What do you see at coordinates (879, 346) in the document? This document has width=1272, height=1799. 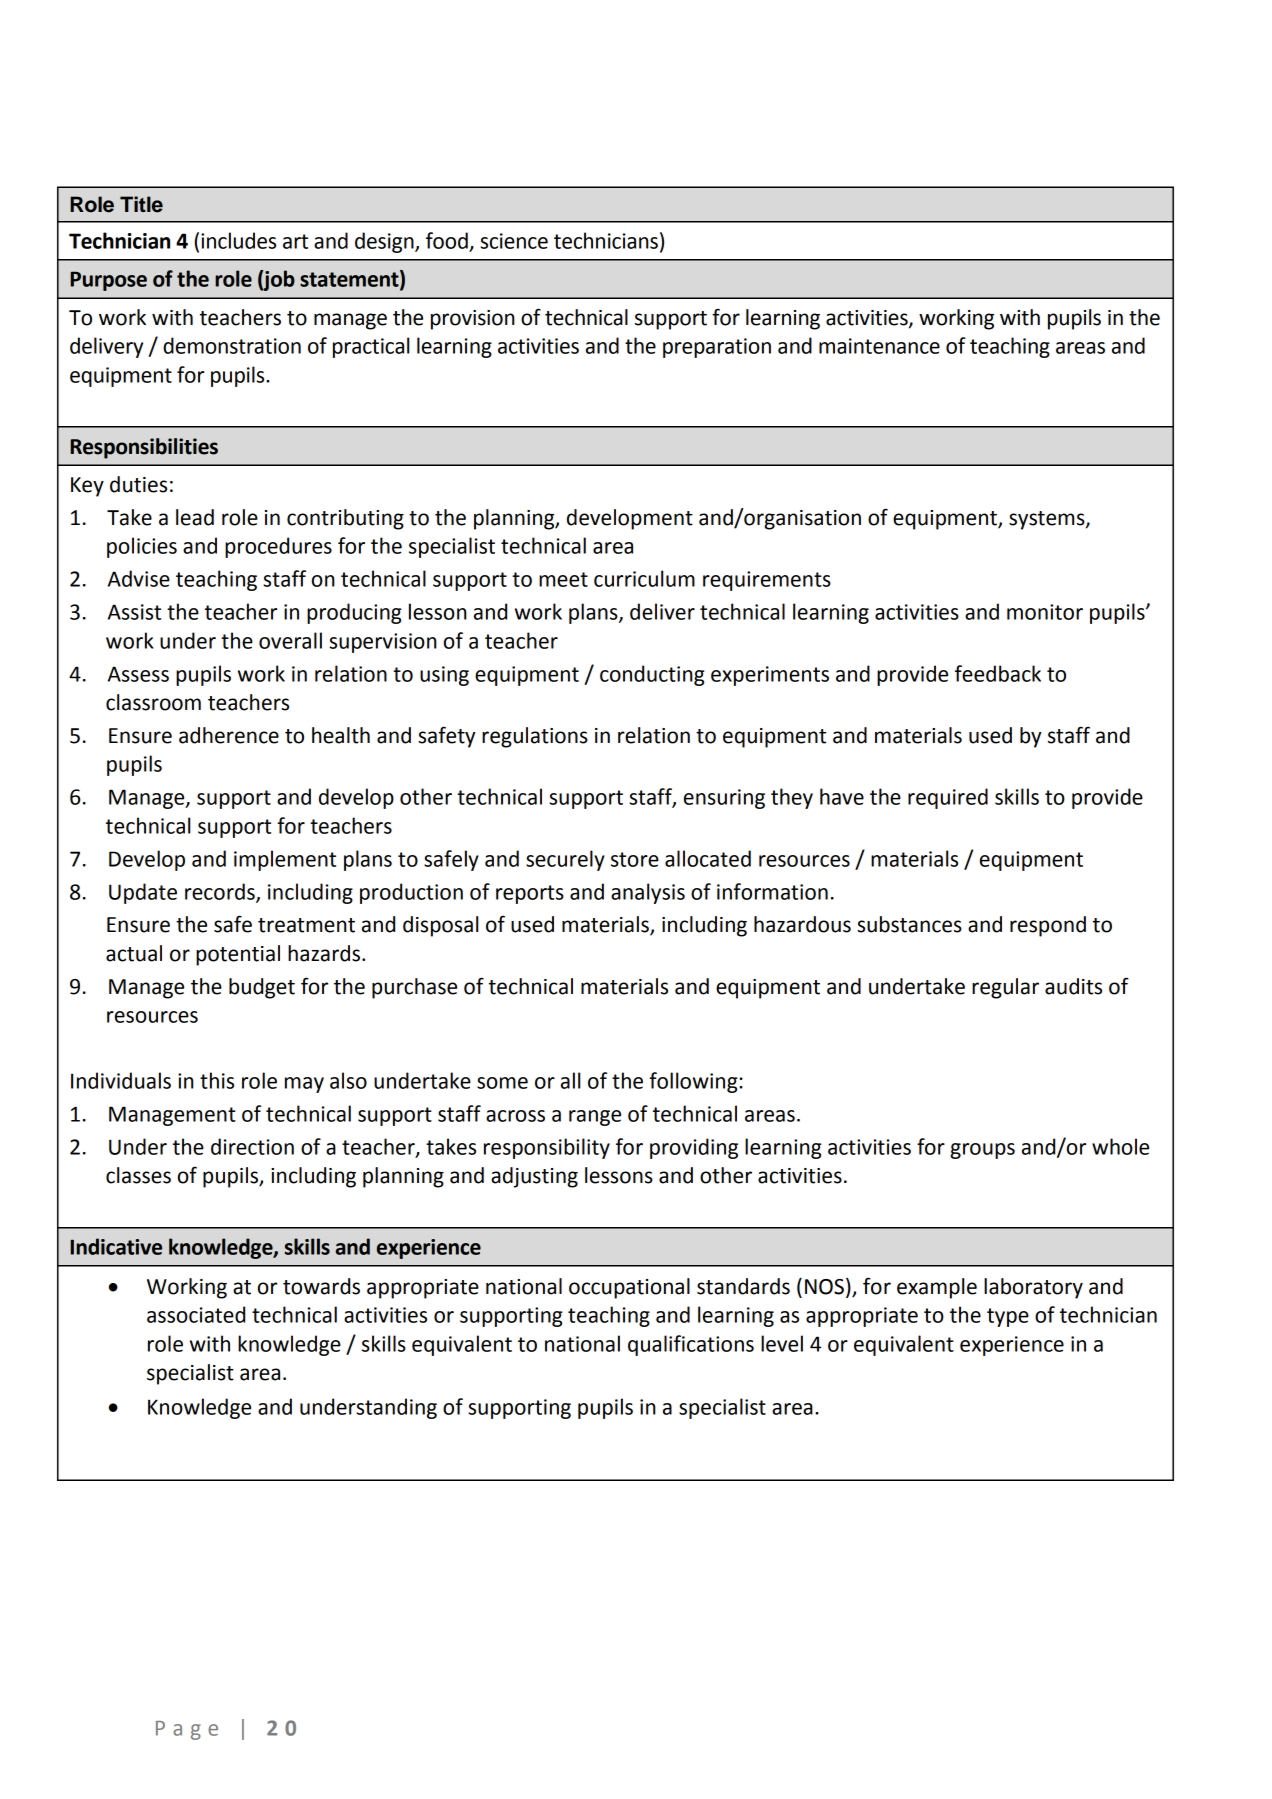 I see `maintenance` at bounding box center [879, 346].
